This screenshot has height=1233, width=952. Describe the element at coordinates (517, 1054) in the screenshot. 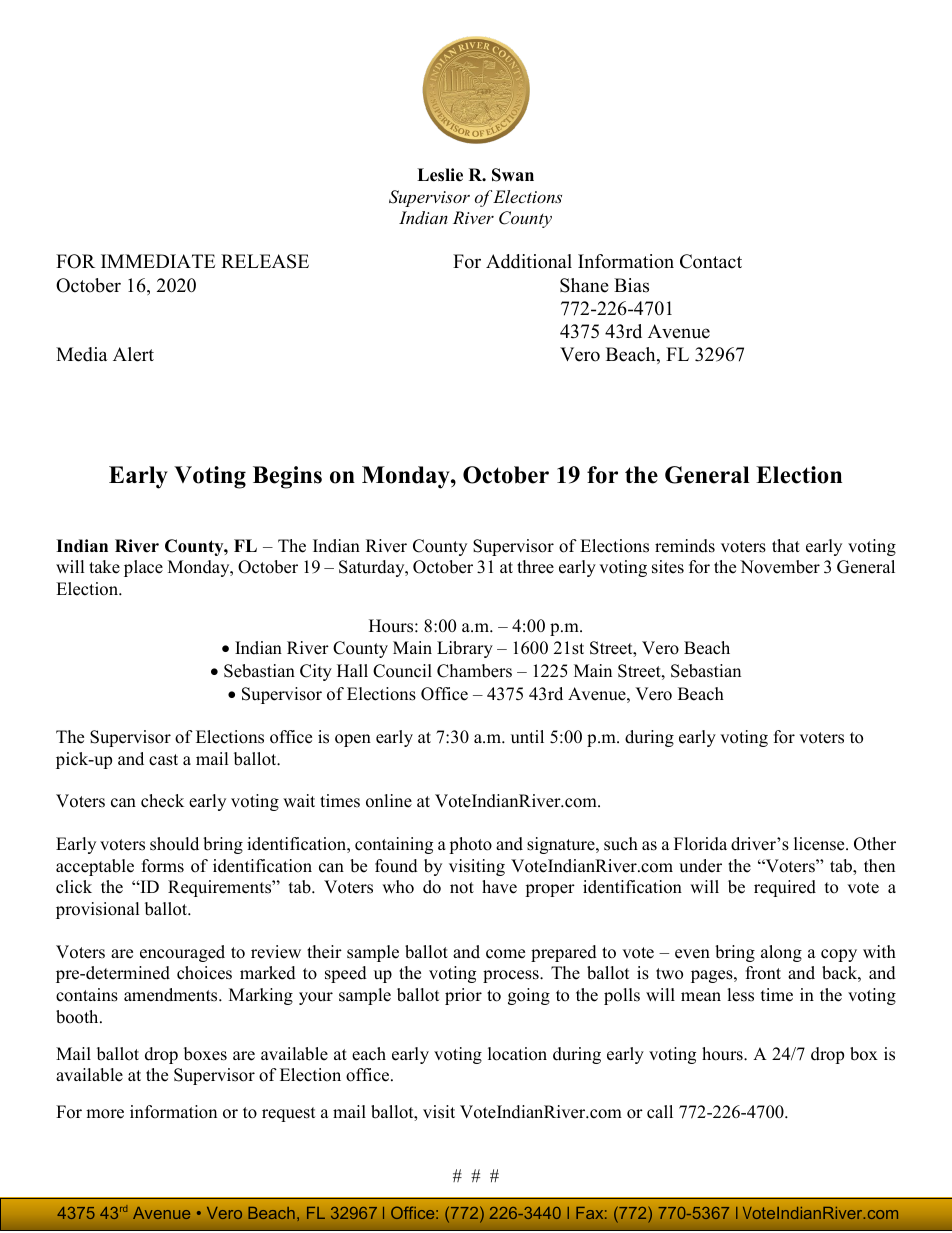

I see `location` at that location.
